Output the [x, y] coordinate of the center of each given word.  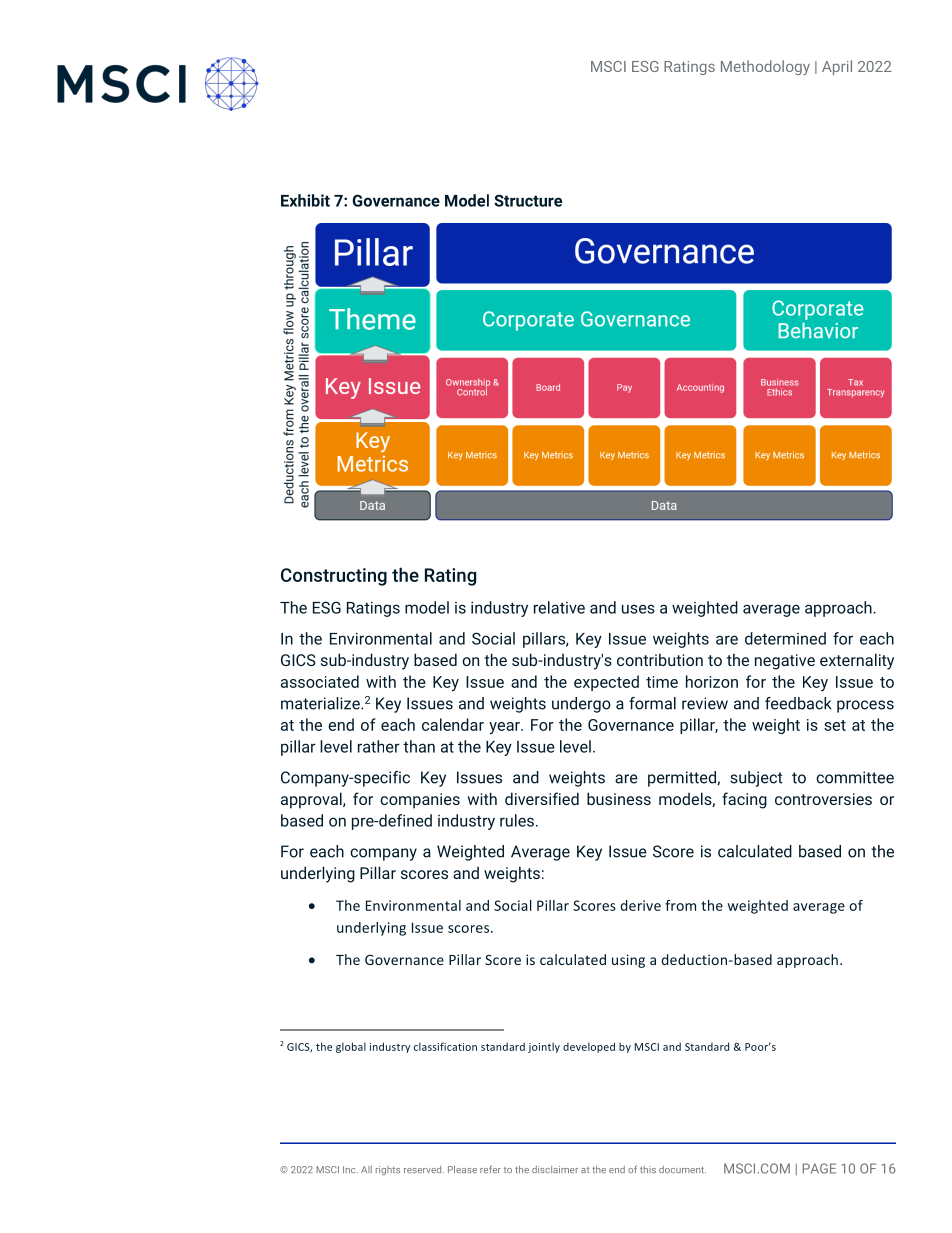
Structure [528, 200]
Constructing [334, 577]
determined [785, 638]
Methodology [765, 67]
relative [559, 607]
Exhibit [305, 200]
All [366, 1169]
